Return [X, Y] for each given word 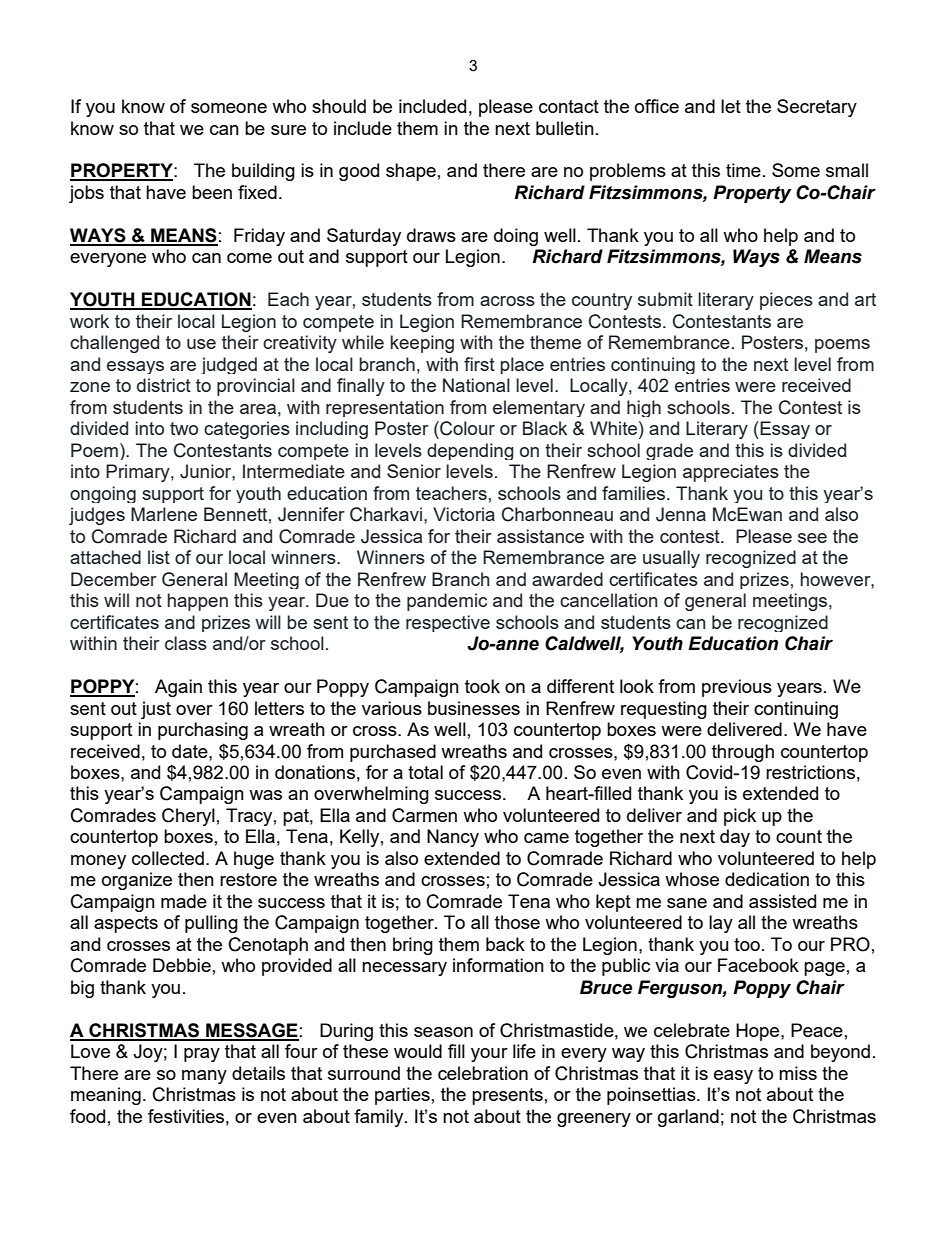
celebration [483, 1073]
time [743, 170]
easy [733, 1077]
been [212, 192]
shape [411, 172]
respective [448, 623]
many [204, 1077]
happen [198, 602]
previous [737, 688]
